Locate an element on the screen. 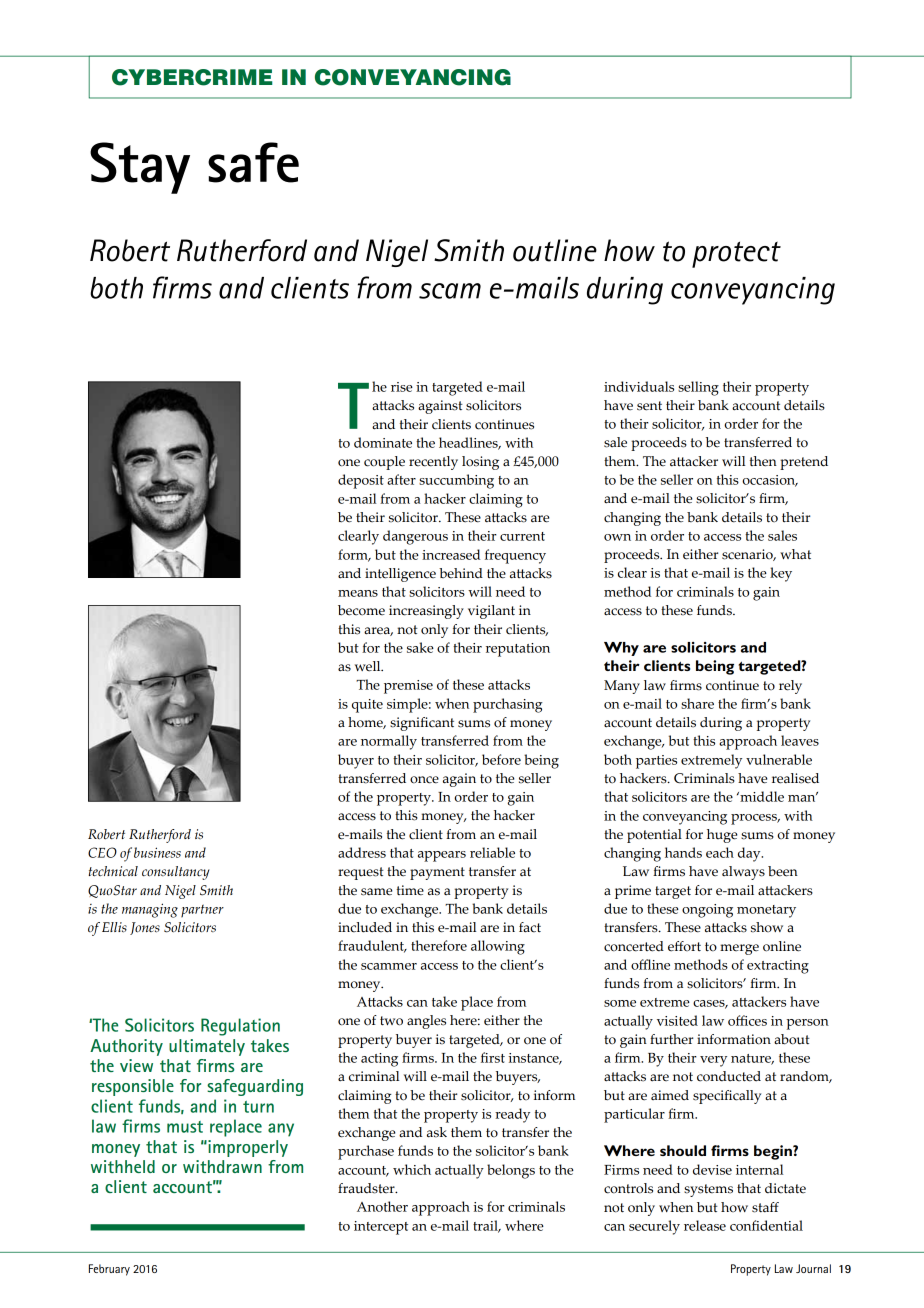 The height and width of the screenshot is (1308, 924). outline is located at coordinates (555, 250).
